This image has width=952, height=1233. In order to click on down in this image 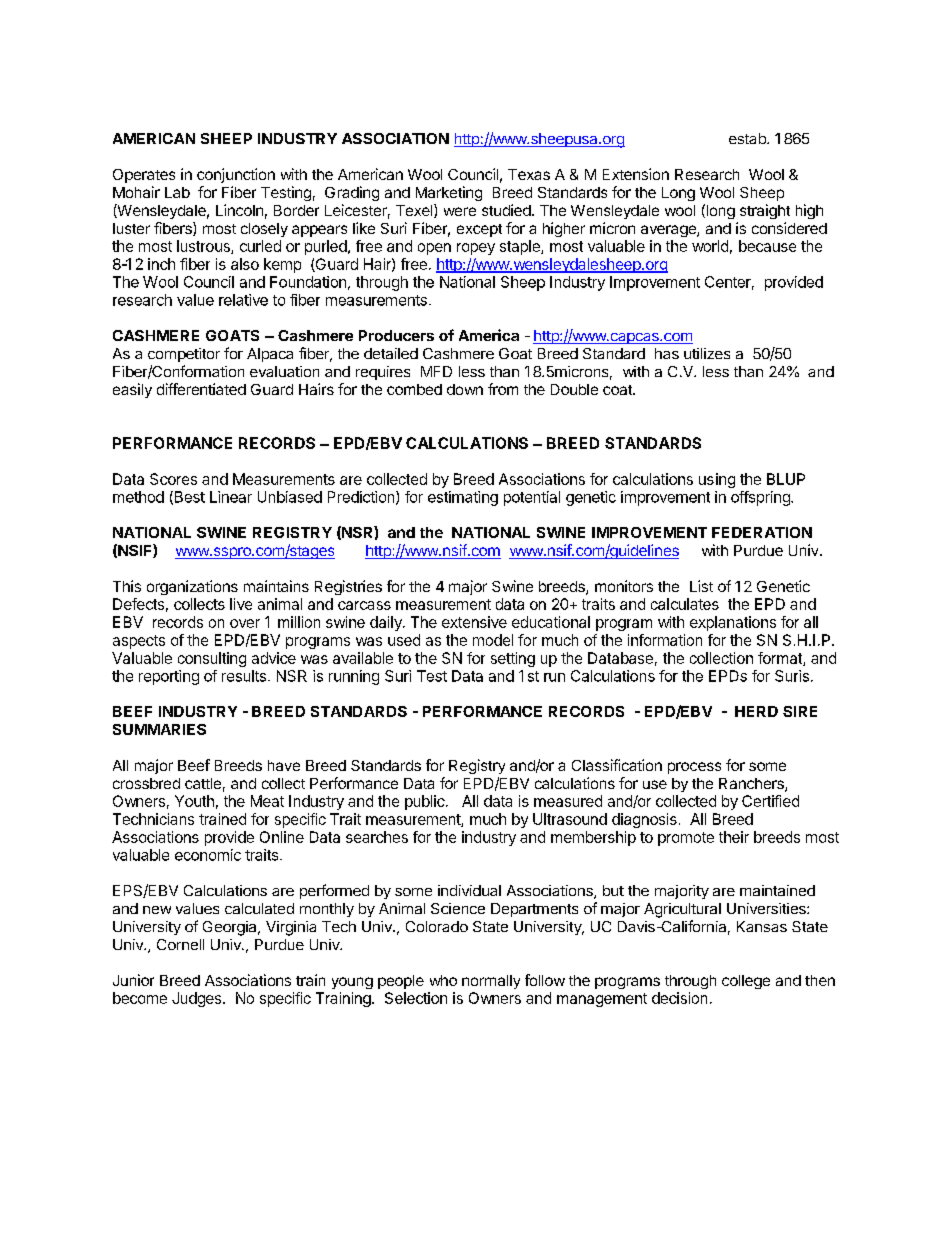, I will do `click(465, 389)`.
